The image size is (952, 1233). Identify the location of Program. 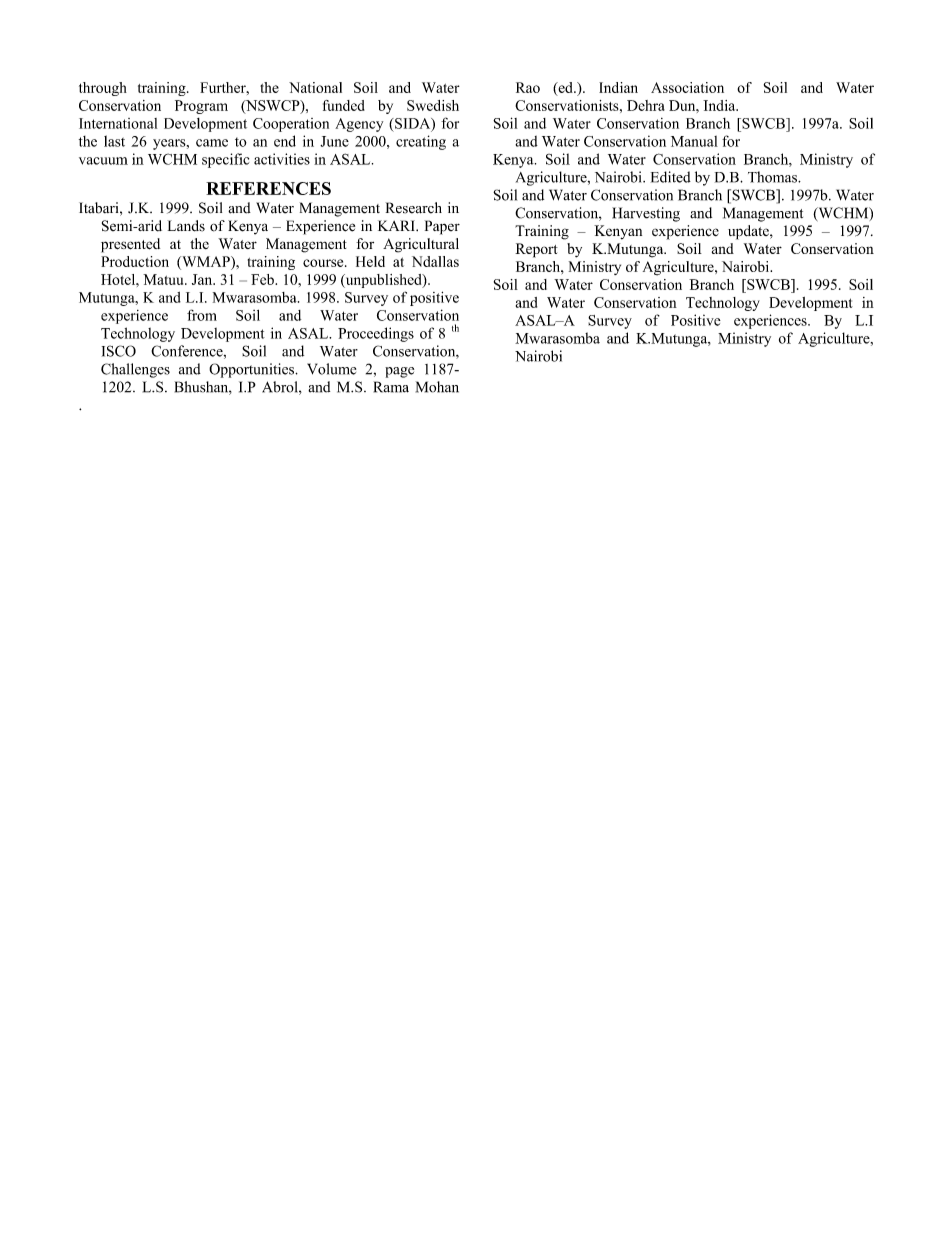
(201, 107).
